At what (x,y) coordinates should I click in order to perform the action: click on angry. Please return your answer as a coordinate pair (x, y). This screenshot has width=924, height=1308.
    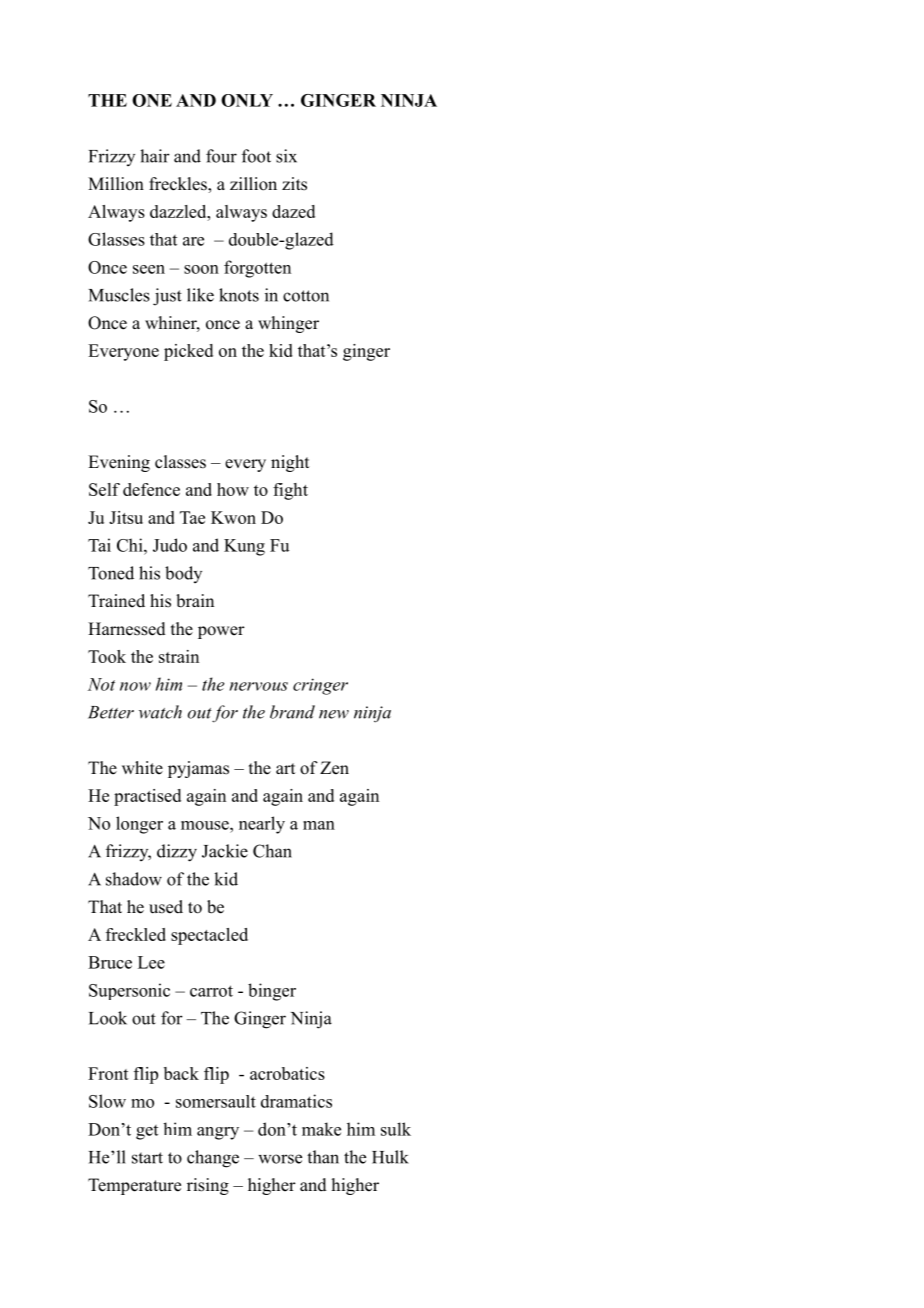
    Looking at the image, I should click on (218, 1133).
